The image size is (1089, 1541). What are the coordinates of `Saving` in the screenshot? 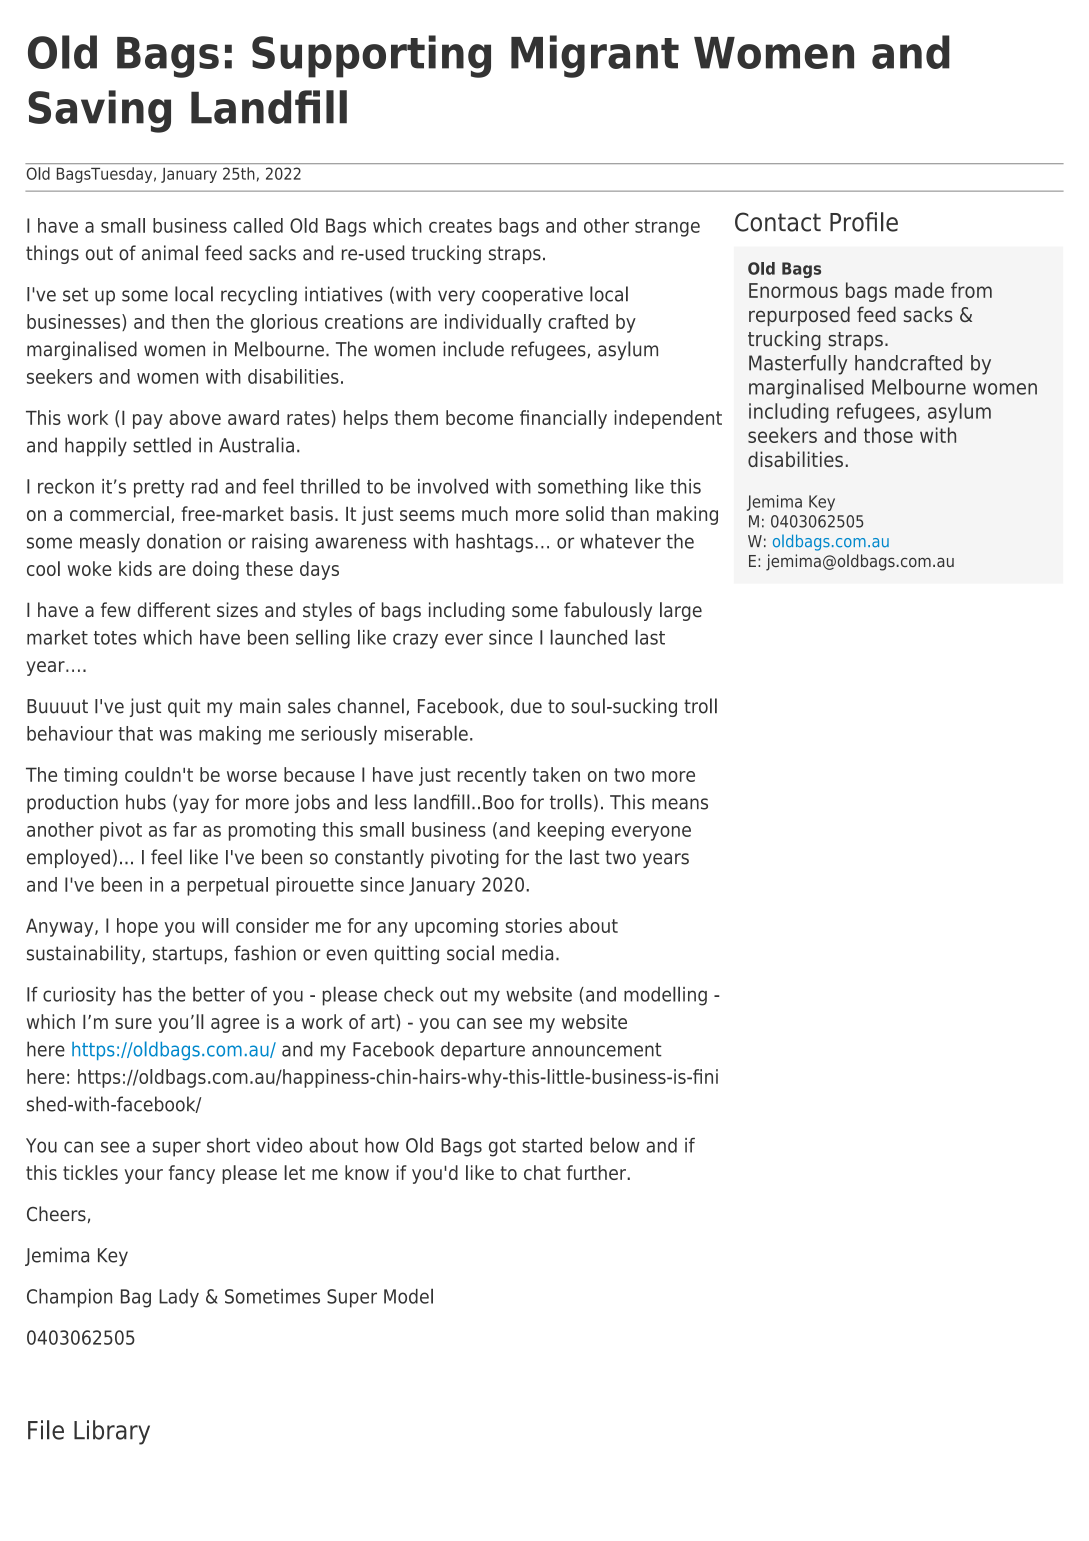 It's located at (99, 111).
